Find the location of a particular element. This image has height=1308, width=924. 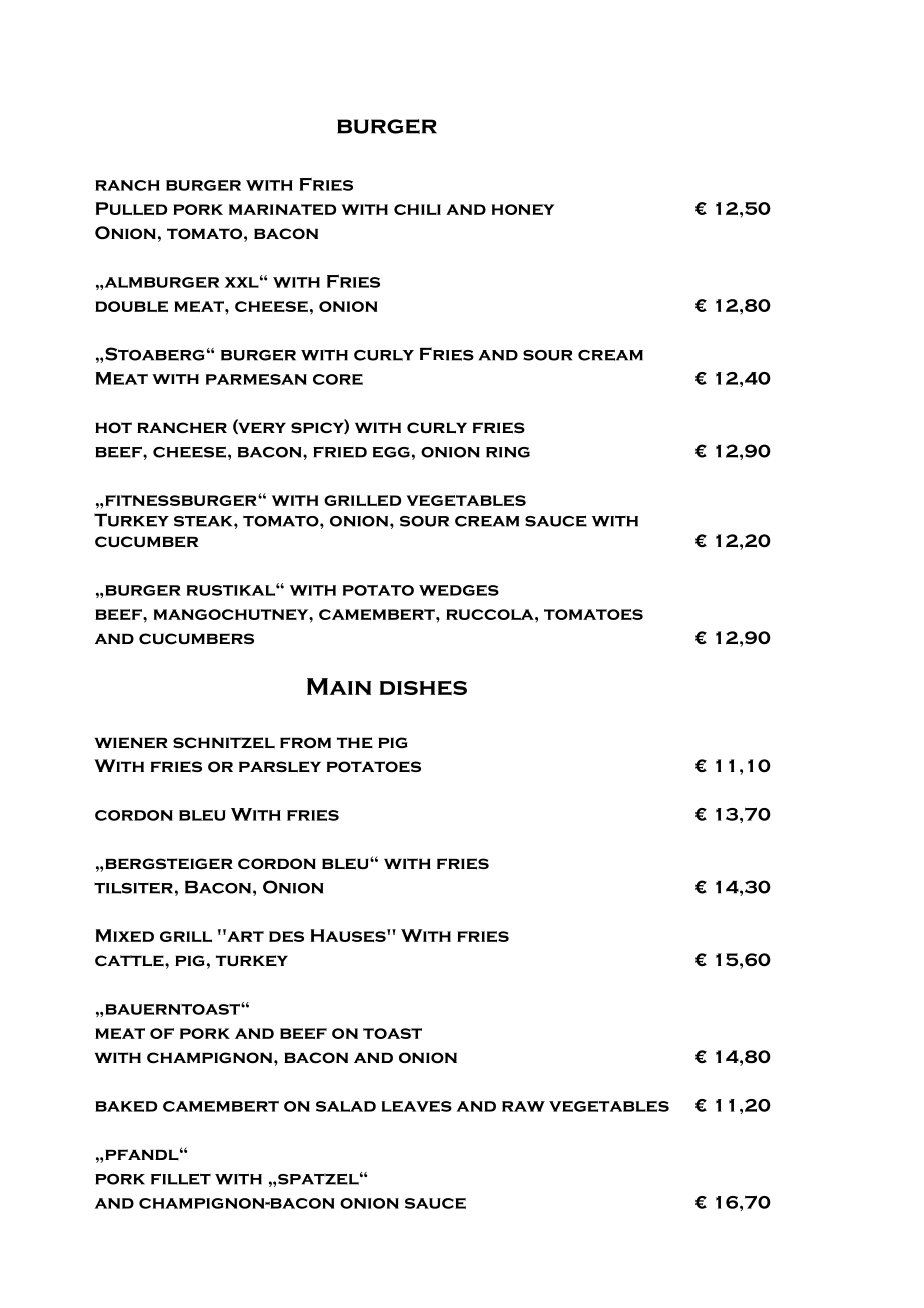

wedges is located at coordinates (459, 590).
